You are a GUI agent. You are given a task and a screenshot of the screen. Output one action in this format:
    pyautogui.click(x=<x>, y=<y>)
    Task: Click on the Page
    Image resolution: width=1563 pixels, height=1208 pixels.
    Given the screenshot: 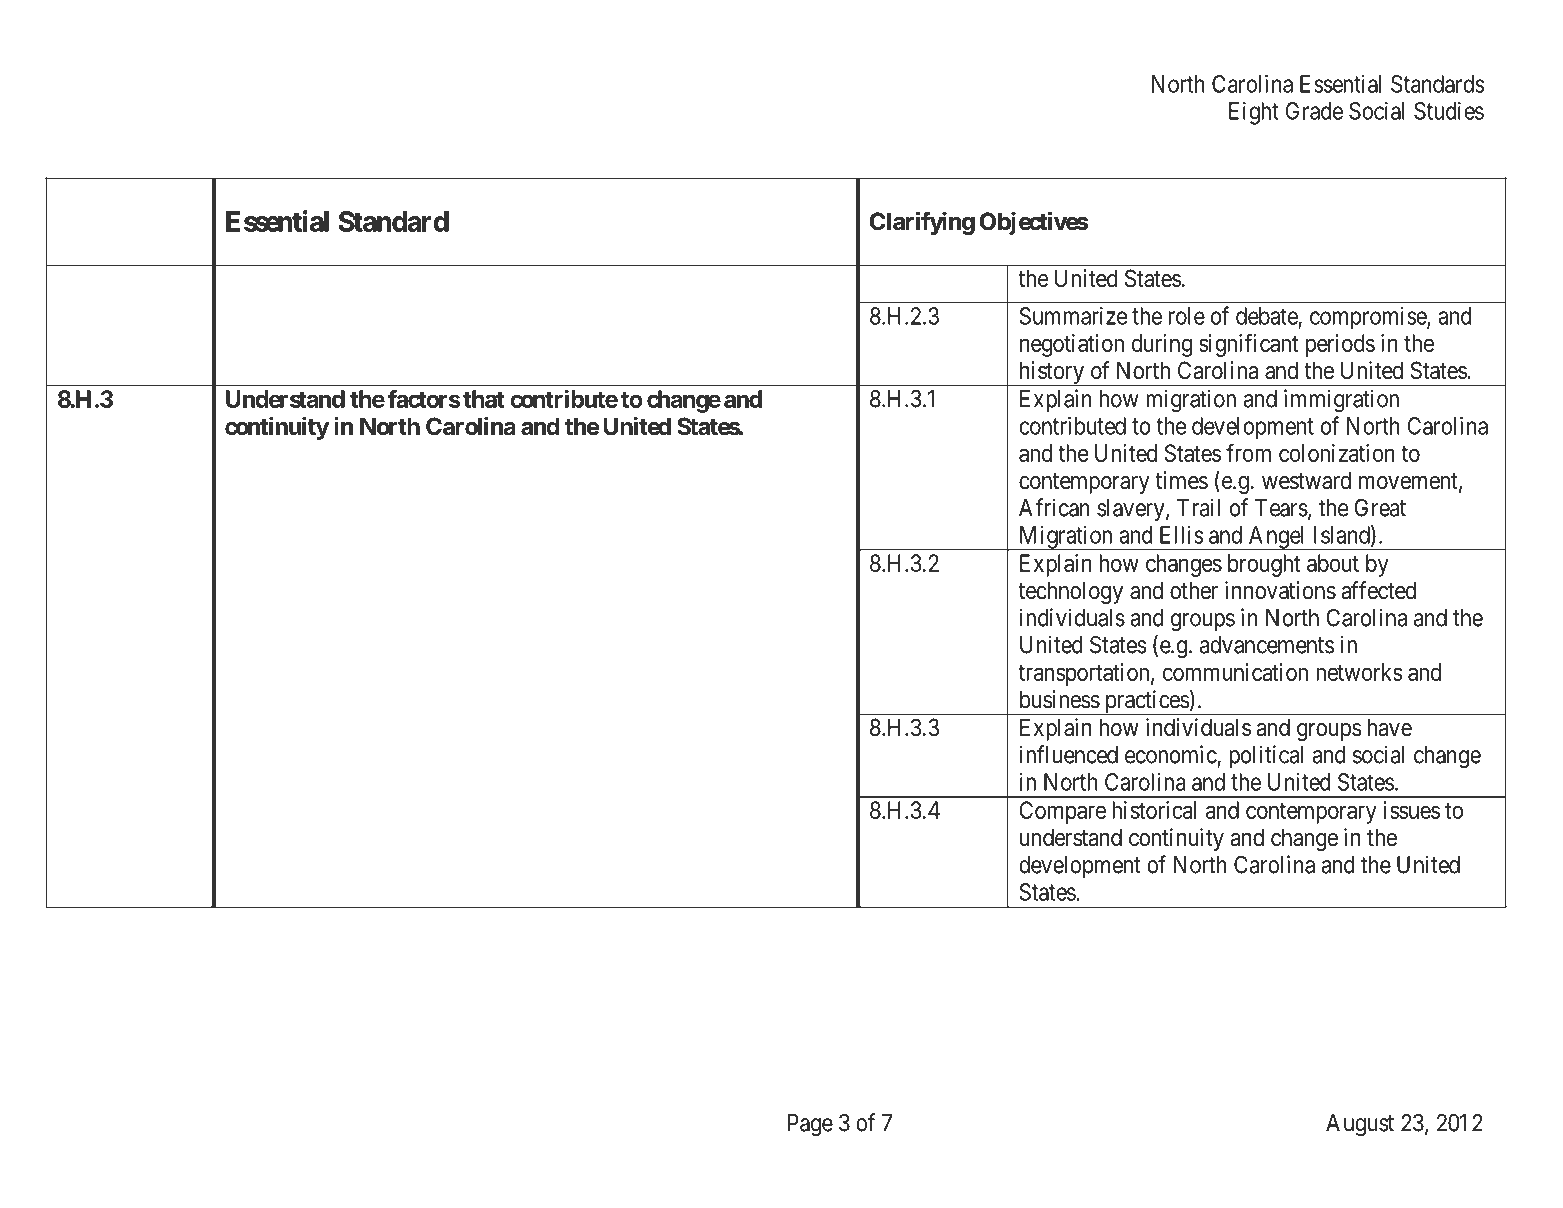 What is the action you would take?
    pyautogui.click(x=810, y=1125)
